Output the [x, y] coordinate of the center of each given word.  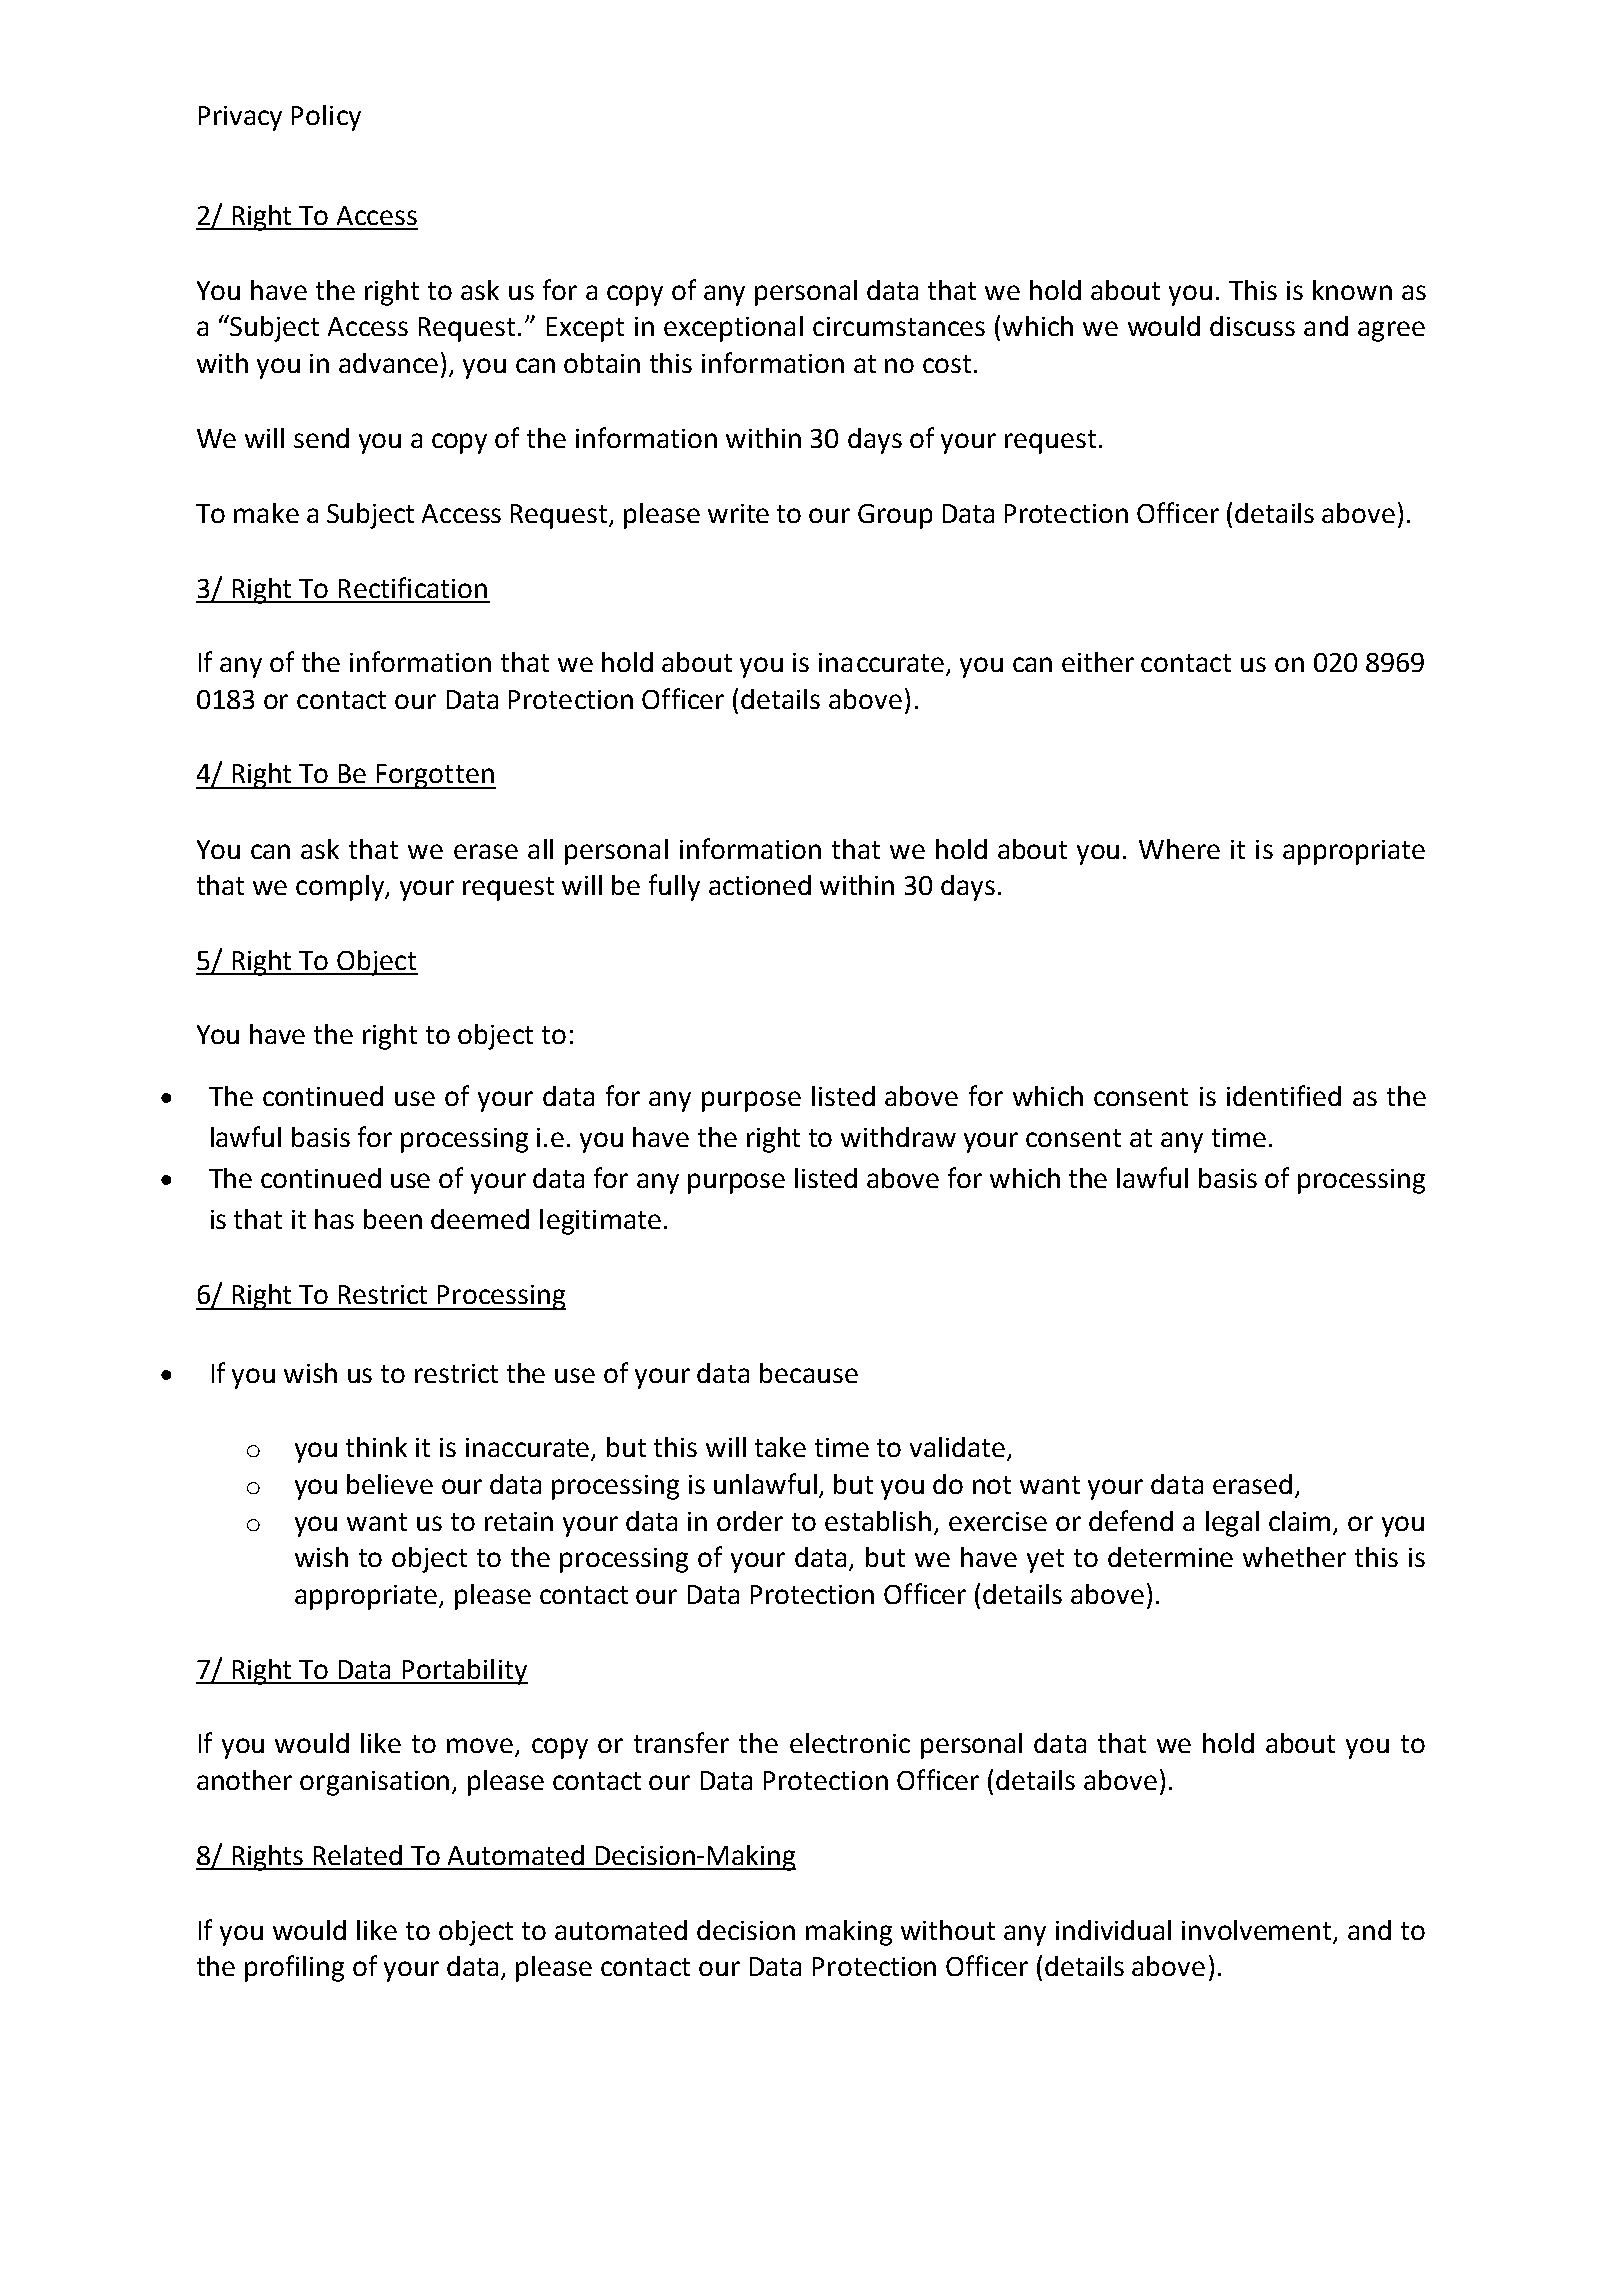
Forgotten [435, 776]
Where [1179, 849]
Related [358, 1855]
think [376, 1447]
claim [1299, 1521]
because [809, 1373]
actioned [760, 885]
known [1352, 290]
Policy [326, 118]
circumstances [899, 326]
